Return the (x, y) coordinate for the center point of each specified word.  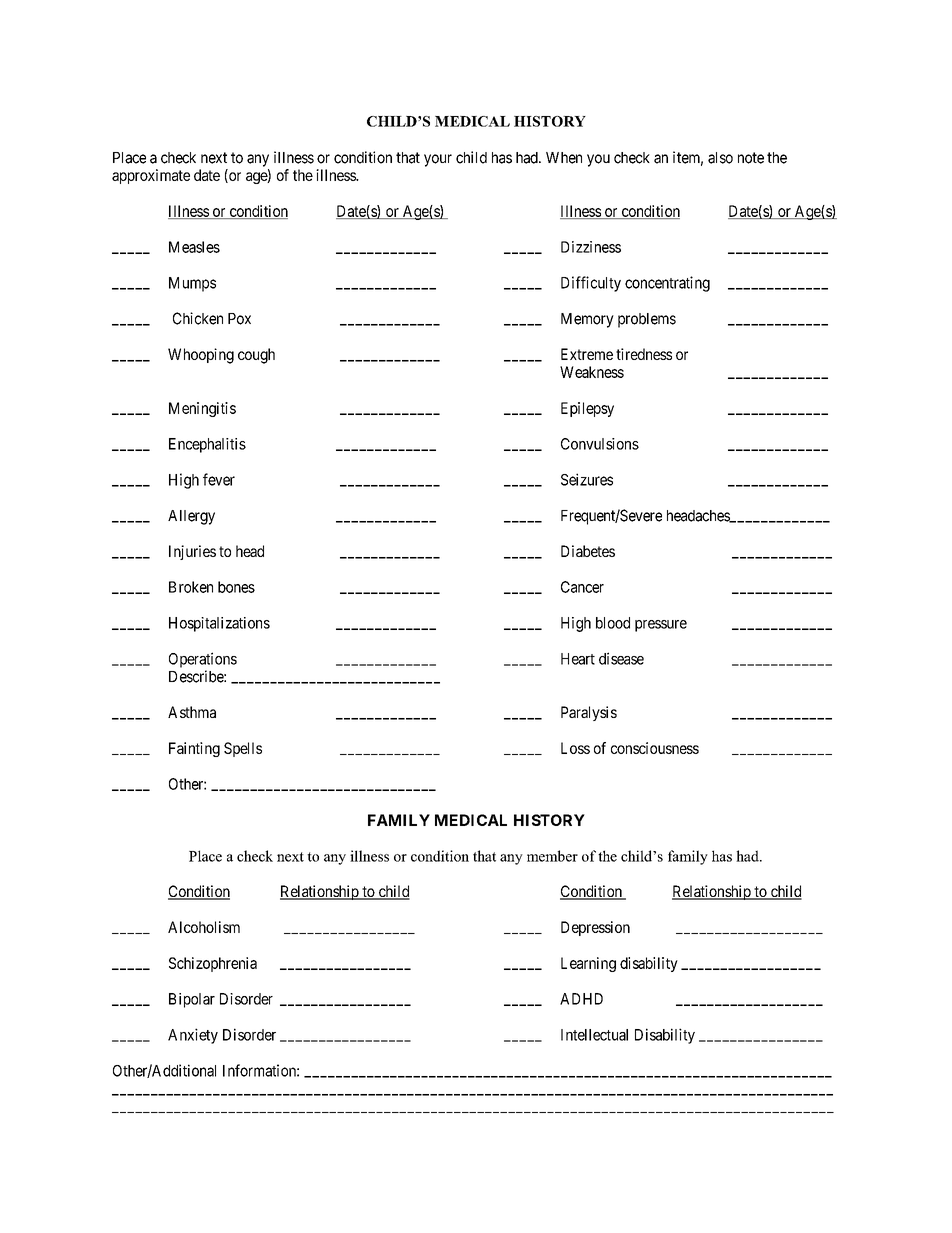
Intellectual (594, 1035)
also (720, 158)
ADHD (581, 999)
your (438, 160)
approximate (151, 176)
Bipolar (192, 1000)
